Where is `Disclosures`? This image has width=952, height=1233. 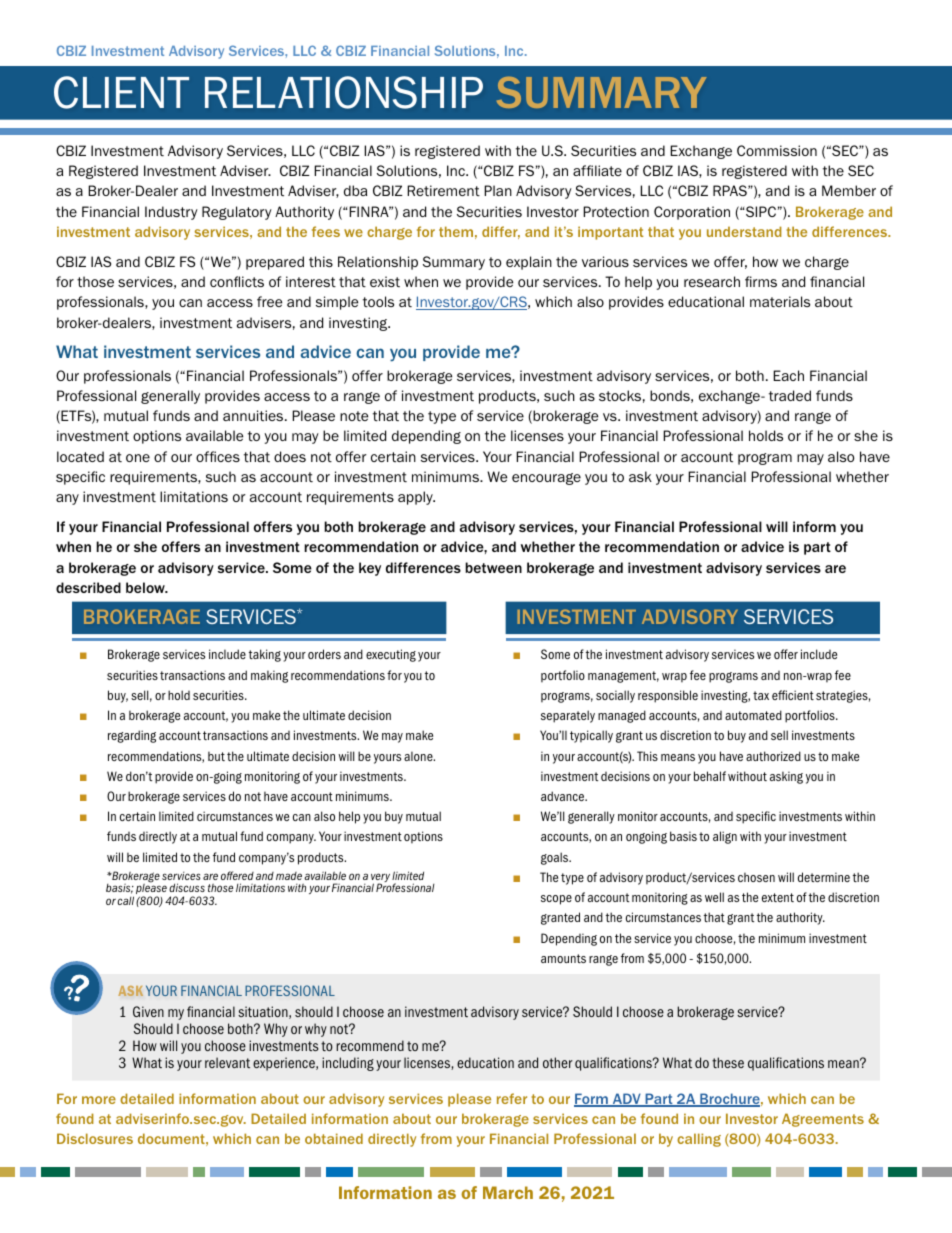
Disclosures is located at coordinates (95, 1138).
